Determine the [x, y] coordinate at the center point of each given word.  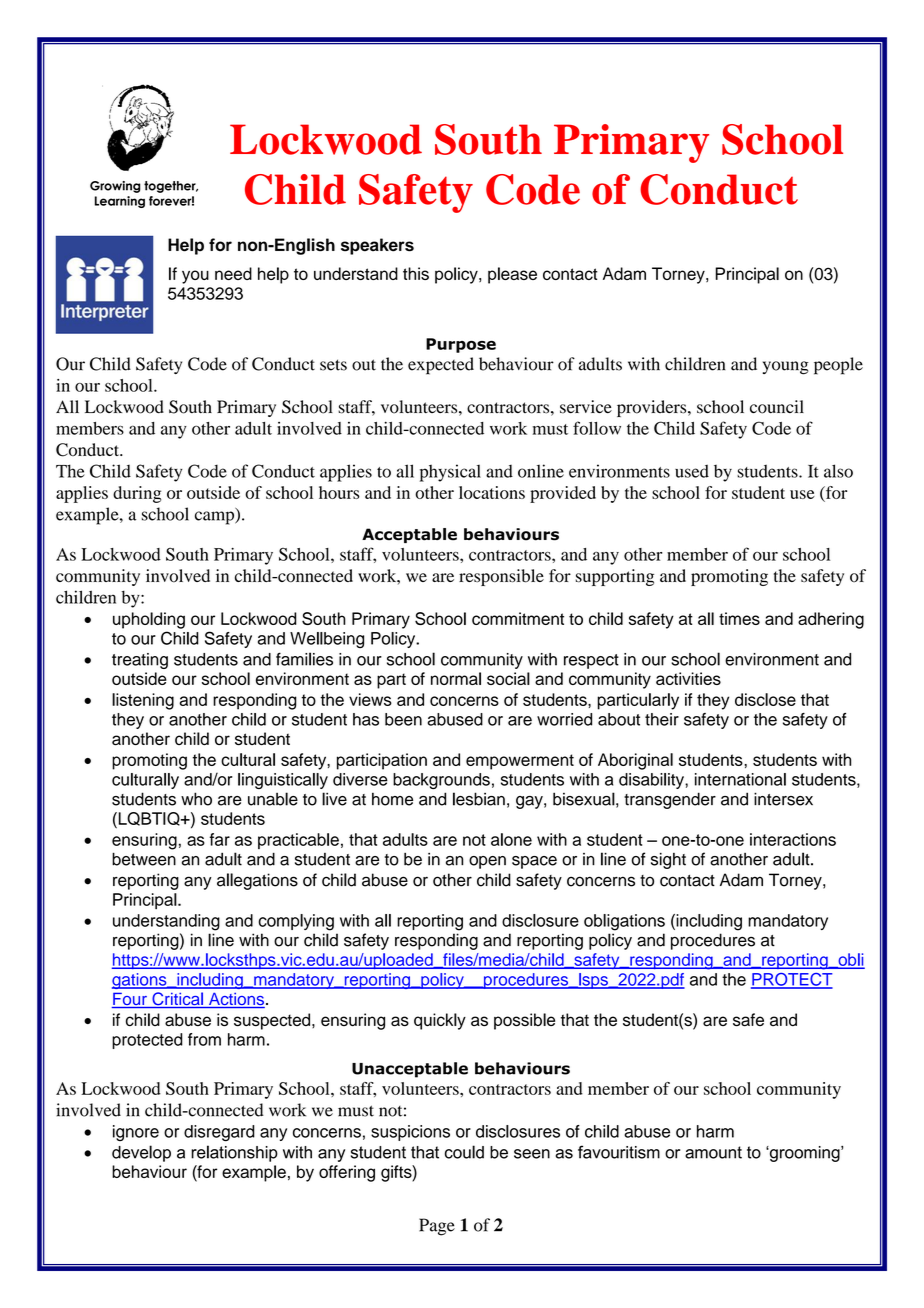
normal [456, 678]
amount [713, 1152]
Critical [177, 1000]
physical [450, 473]
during [137, 494]
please [512, 275]
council [777, 407]
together [171, 187]
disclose [765, 699]
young [786, 368]
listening [143, 701]
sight [668, 861]
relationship [234, 1153]
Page [437, 1227]
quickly [440, 1021]
